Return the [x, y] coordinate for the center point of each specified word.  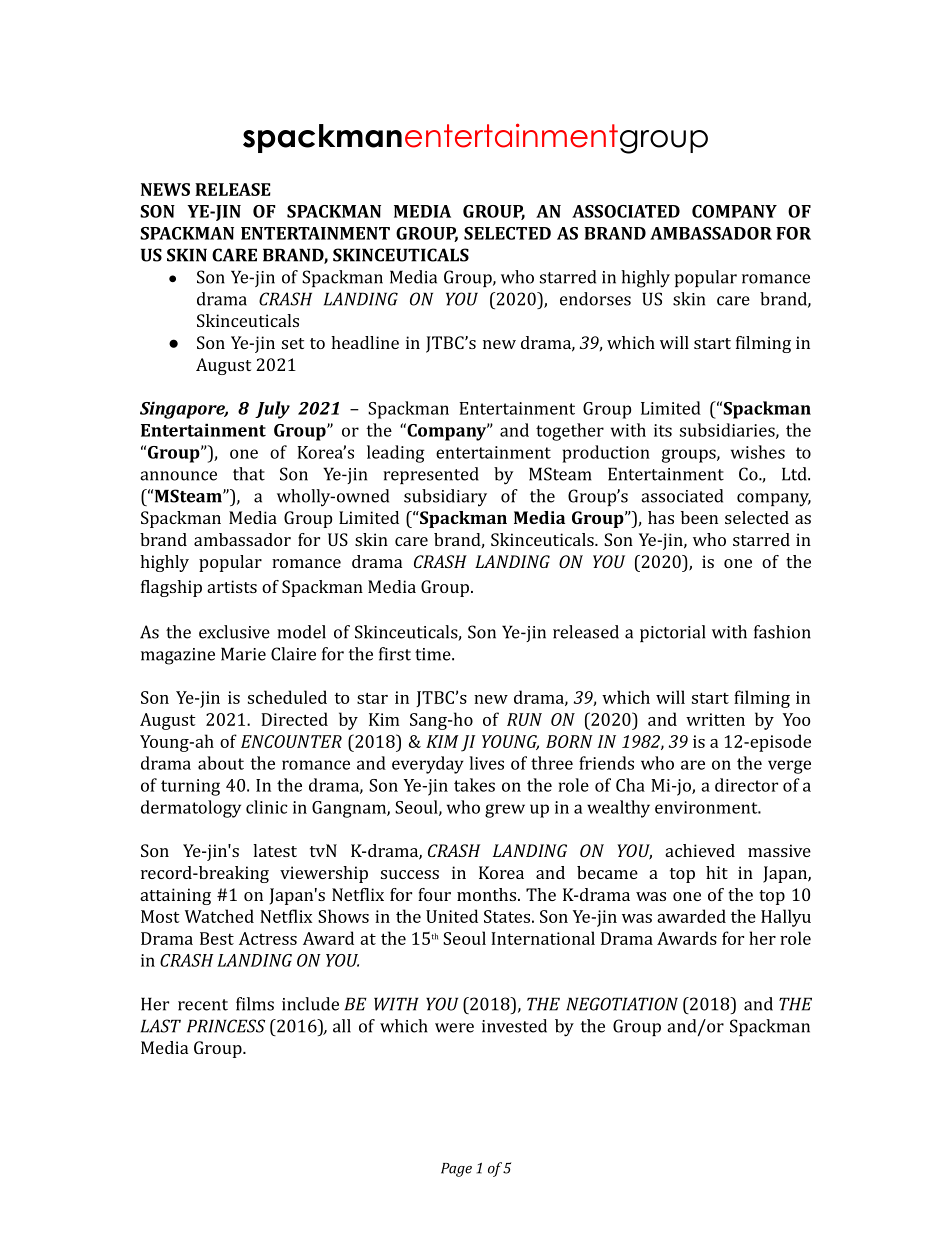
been [699, 517]
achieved [700, 850]
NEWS [165, 189]
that [249, 474]
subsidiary [445, 498]
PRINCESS [226, 1026]
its [663, 430]
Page [456, 1170]
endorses [595, 299]
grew [505, 811]
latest [275, 850]
